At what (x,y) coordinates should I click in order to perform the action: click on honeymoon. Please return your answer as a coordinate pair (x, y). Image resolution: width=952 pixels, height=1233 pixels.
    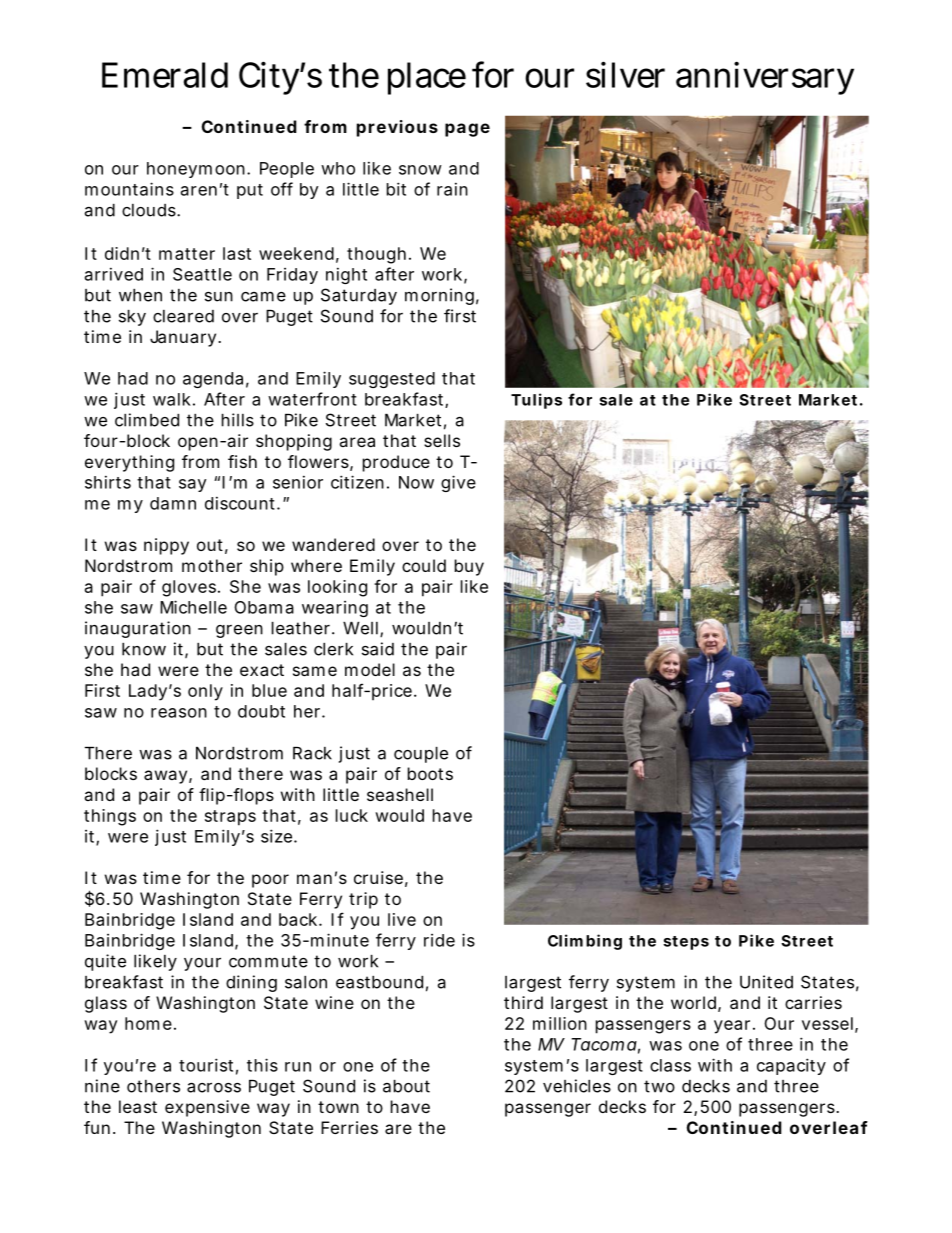
    Looking at the image, I should click on (197, 170).
